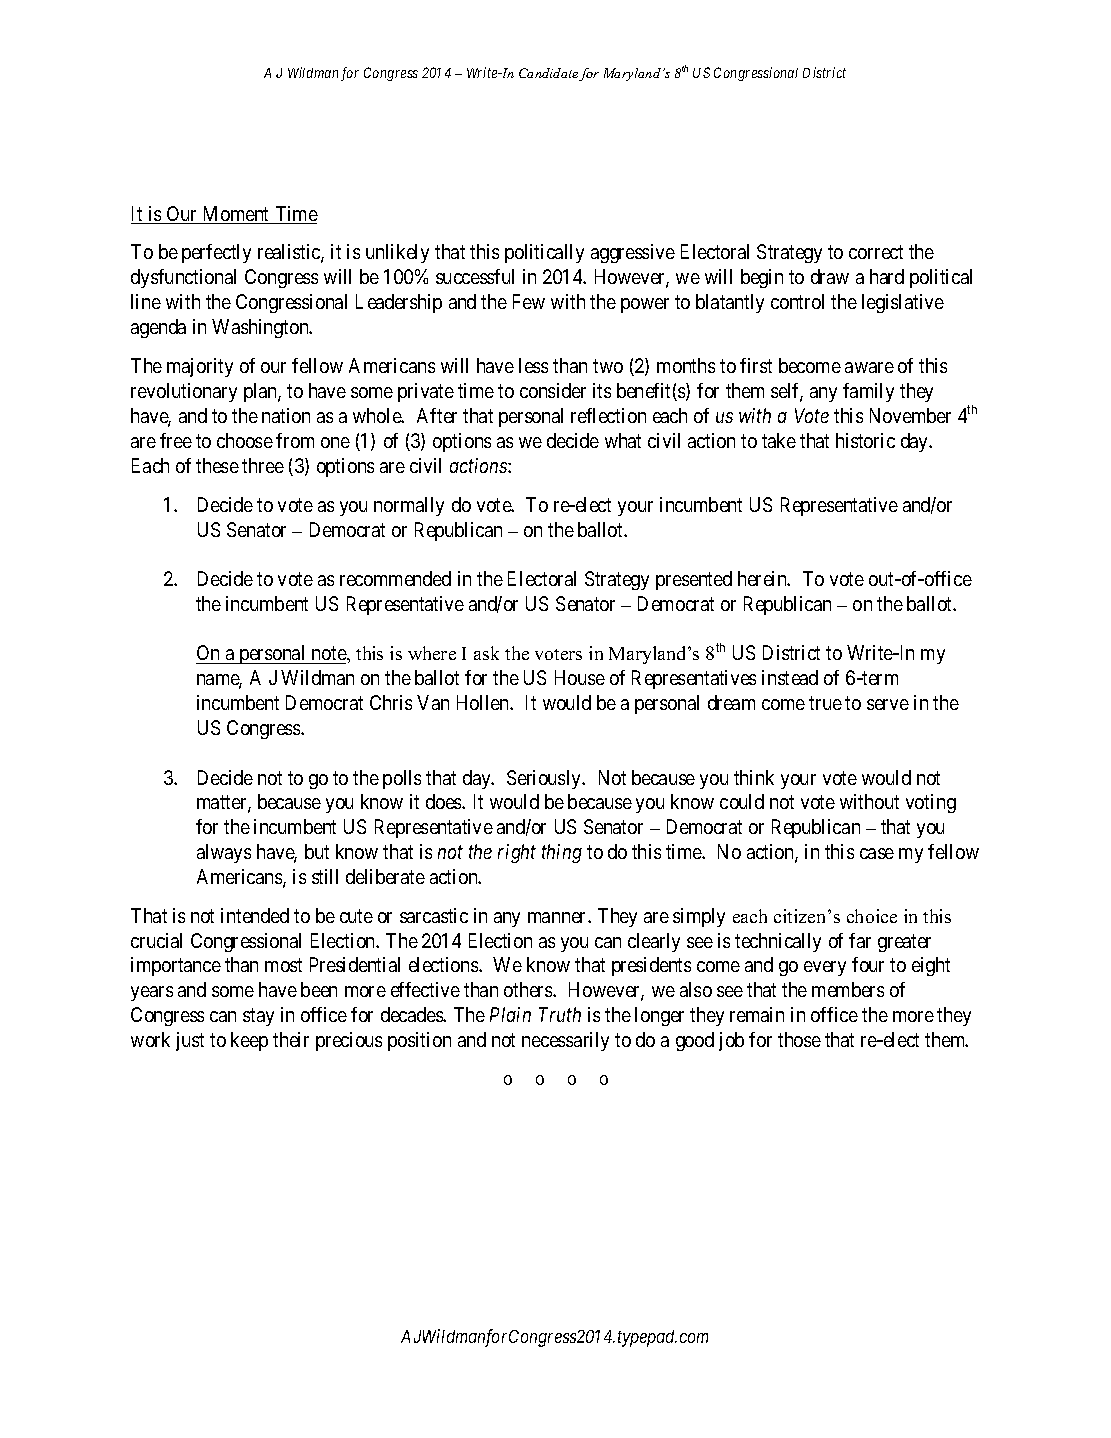 The image size is (1111, 1438). What do you see at coordinates (848, 989) in the page?
I see `members` at bounding box center [848, 989].
